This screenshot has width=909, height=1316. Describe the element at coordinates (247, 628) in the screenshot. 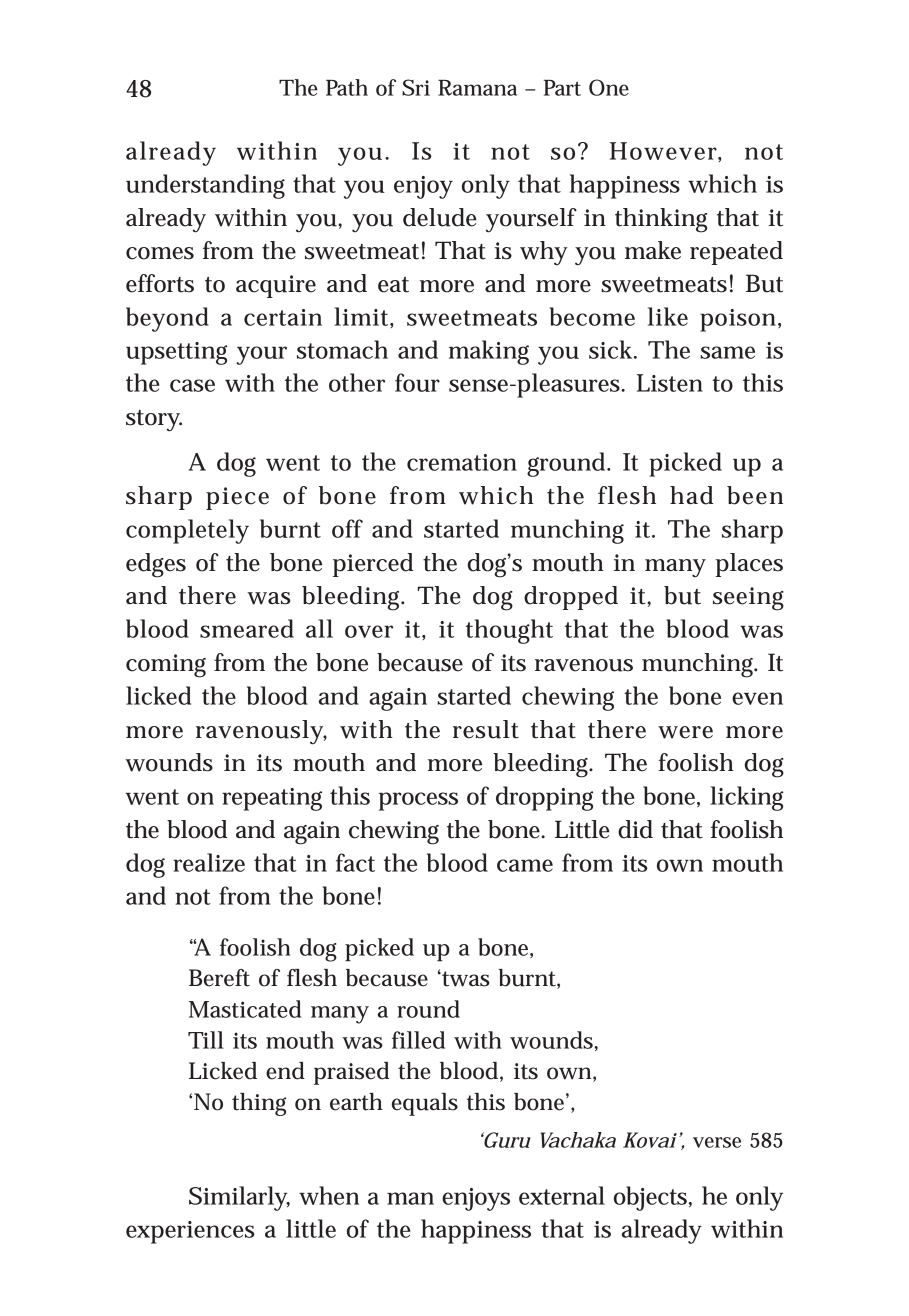

I see `smeared` at that location.
